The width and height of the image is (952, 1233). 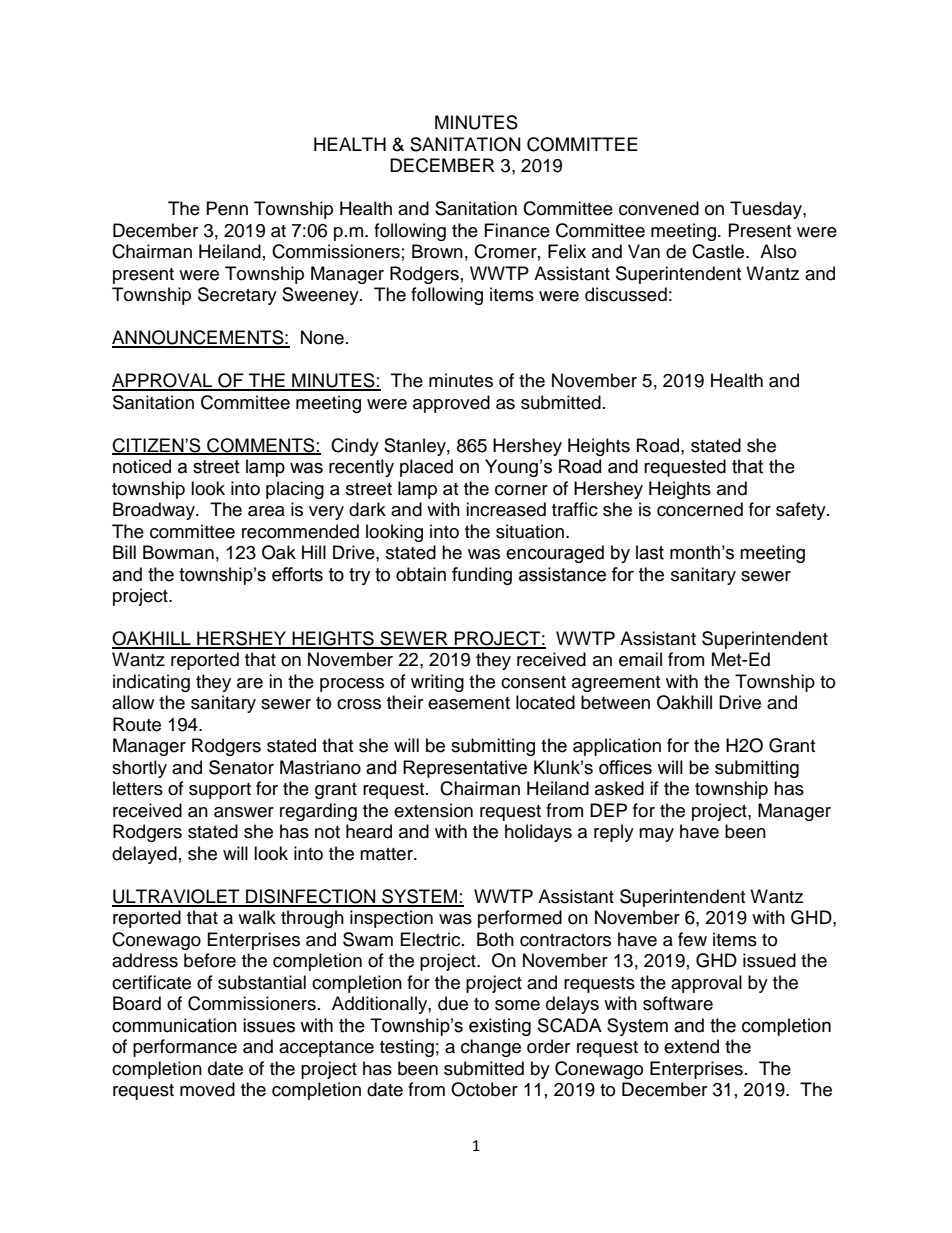 What do you see at coordinates (767, 210) in the image?
I see `Tuesday` at bounding box center [767, 210].
